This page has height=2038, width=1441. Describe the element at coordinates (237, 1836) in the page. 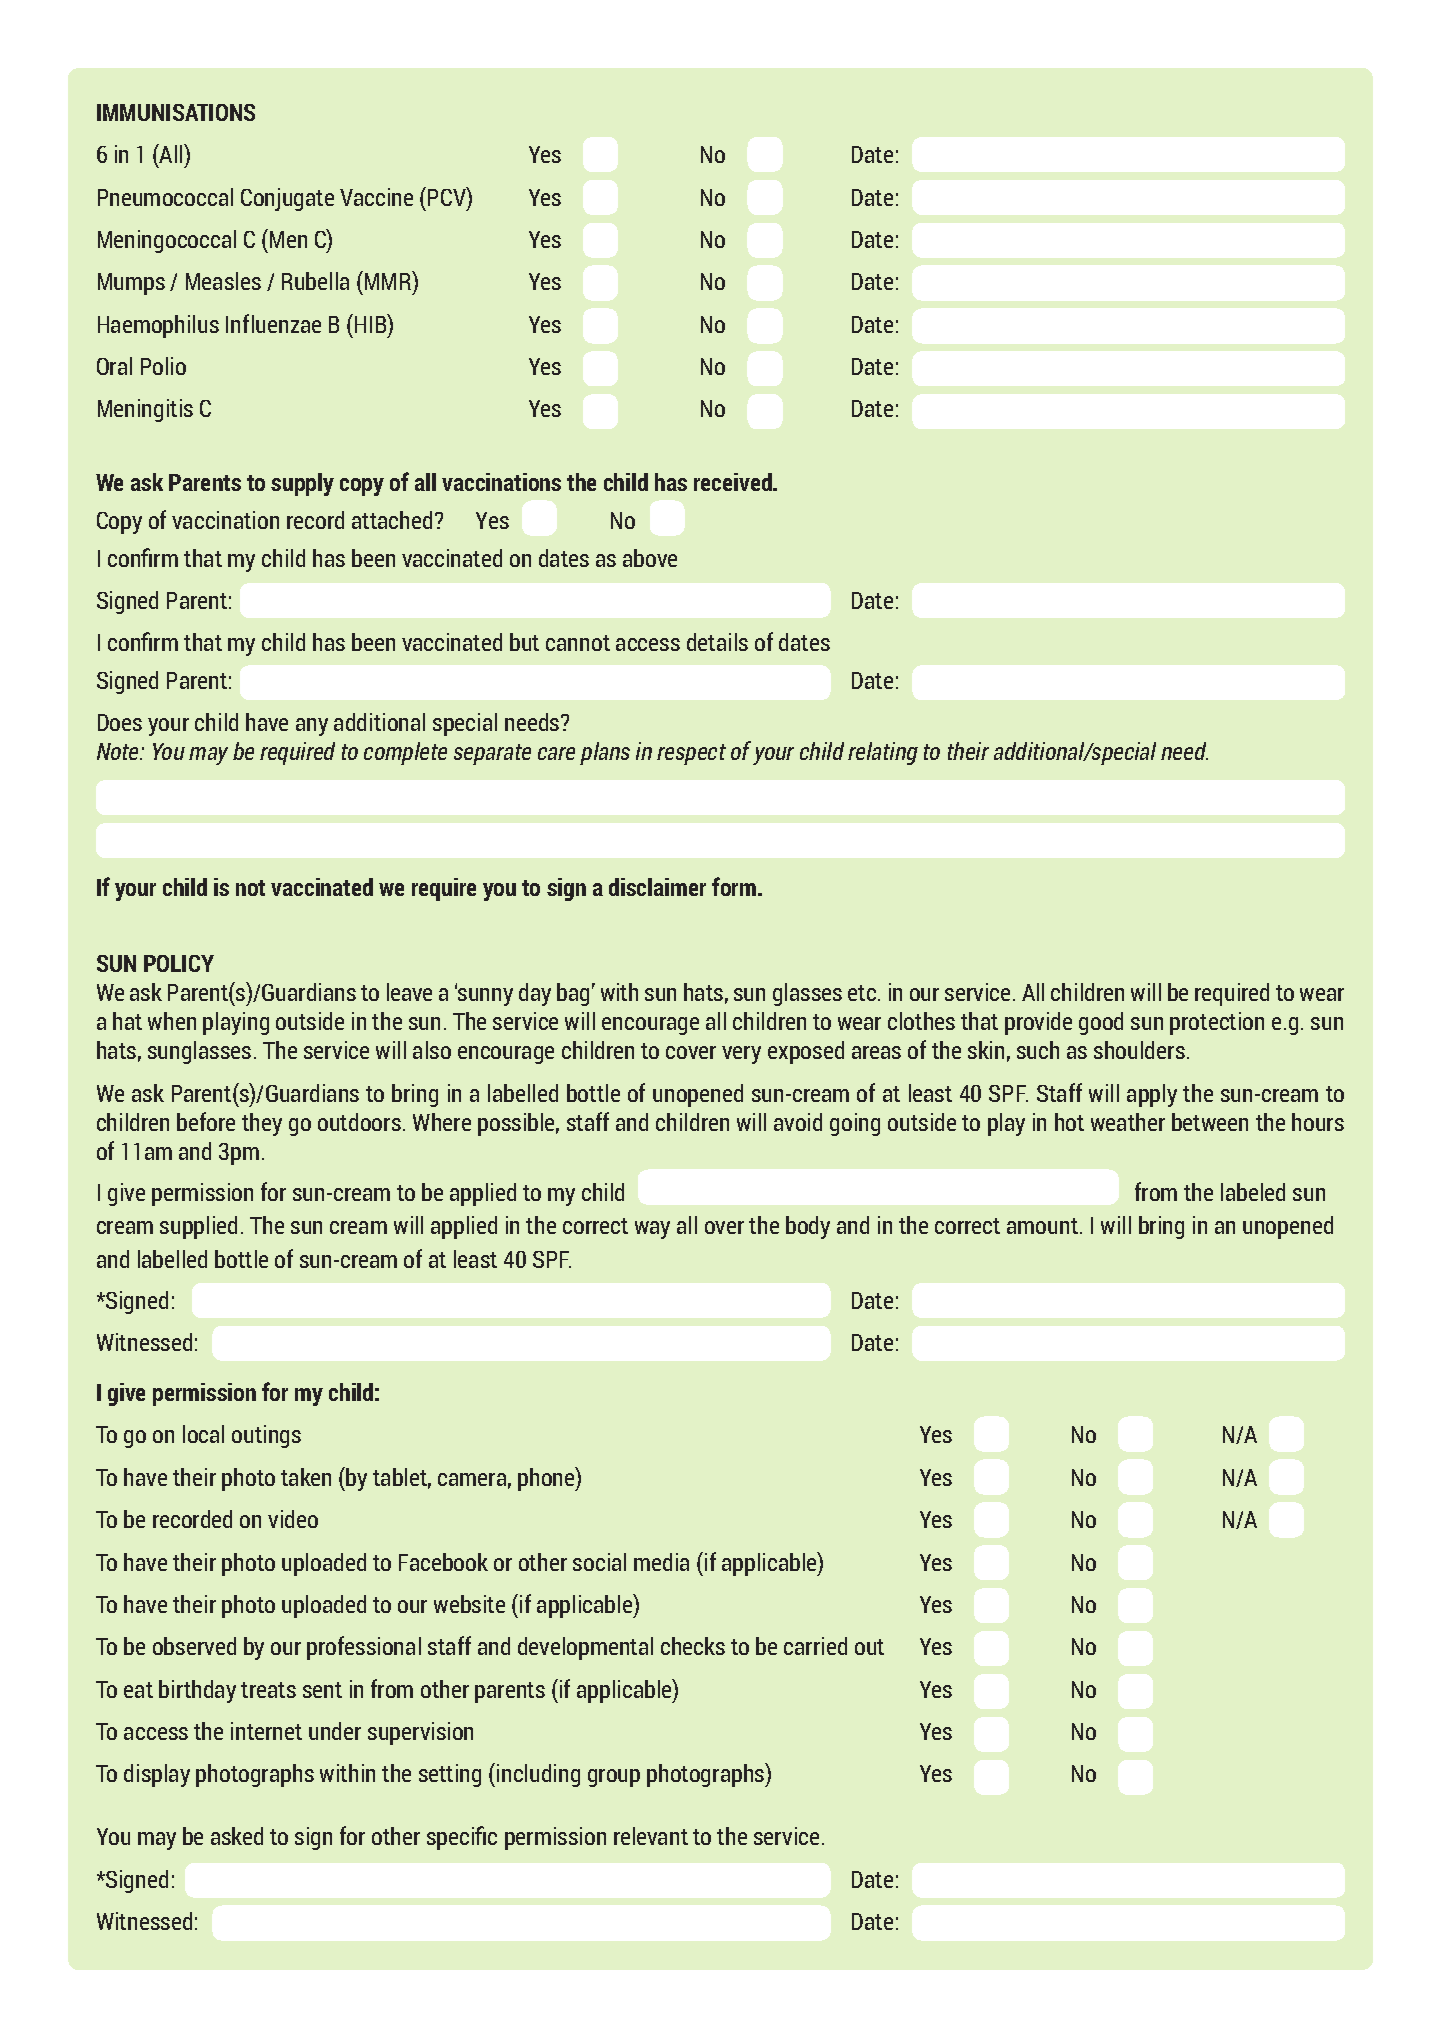

I see `asked` at that location.
